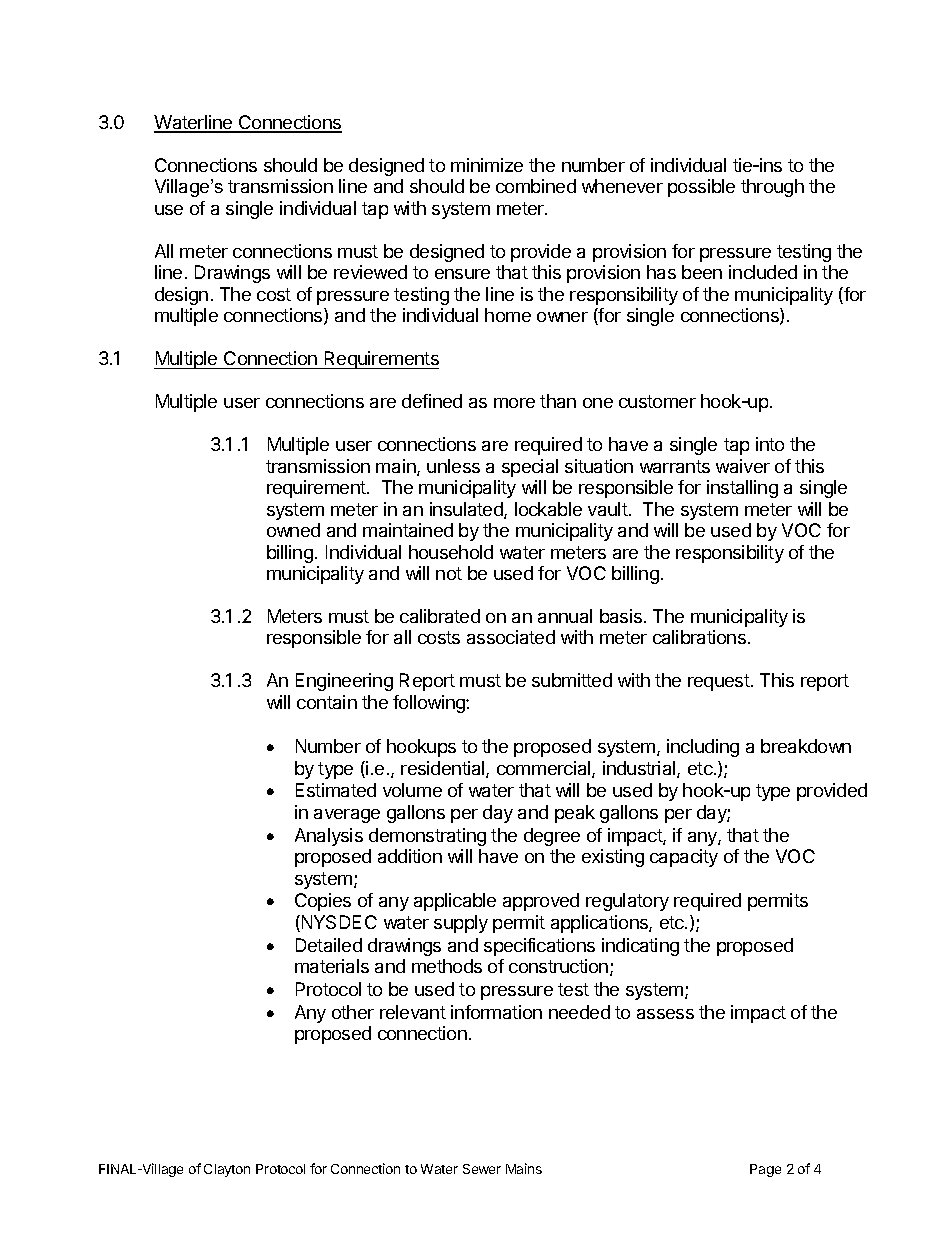 This document has height=1233, width=952. Describe the element at coordinates (329, 837) in the document. I see `Analysis` at that location.
